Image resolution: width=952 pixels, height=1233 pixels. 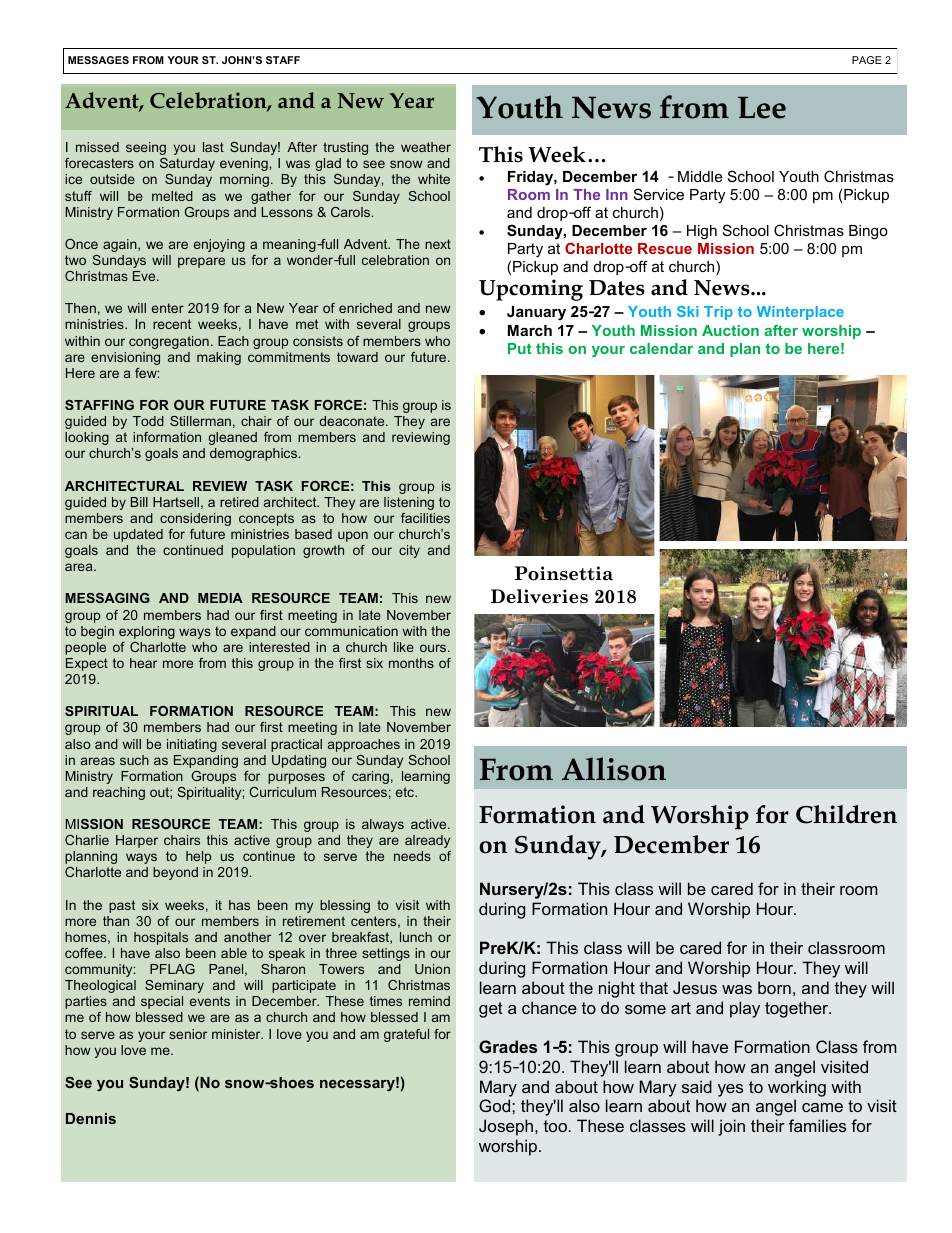 What do you see at coordinates (762, 107) in the document?
I see `Lee` at bounding box center [762, 107].
